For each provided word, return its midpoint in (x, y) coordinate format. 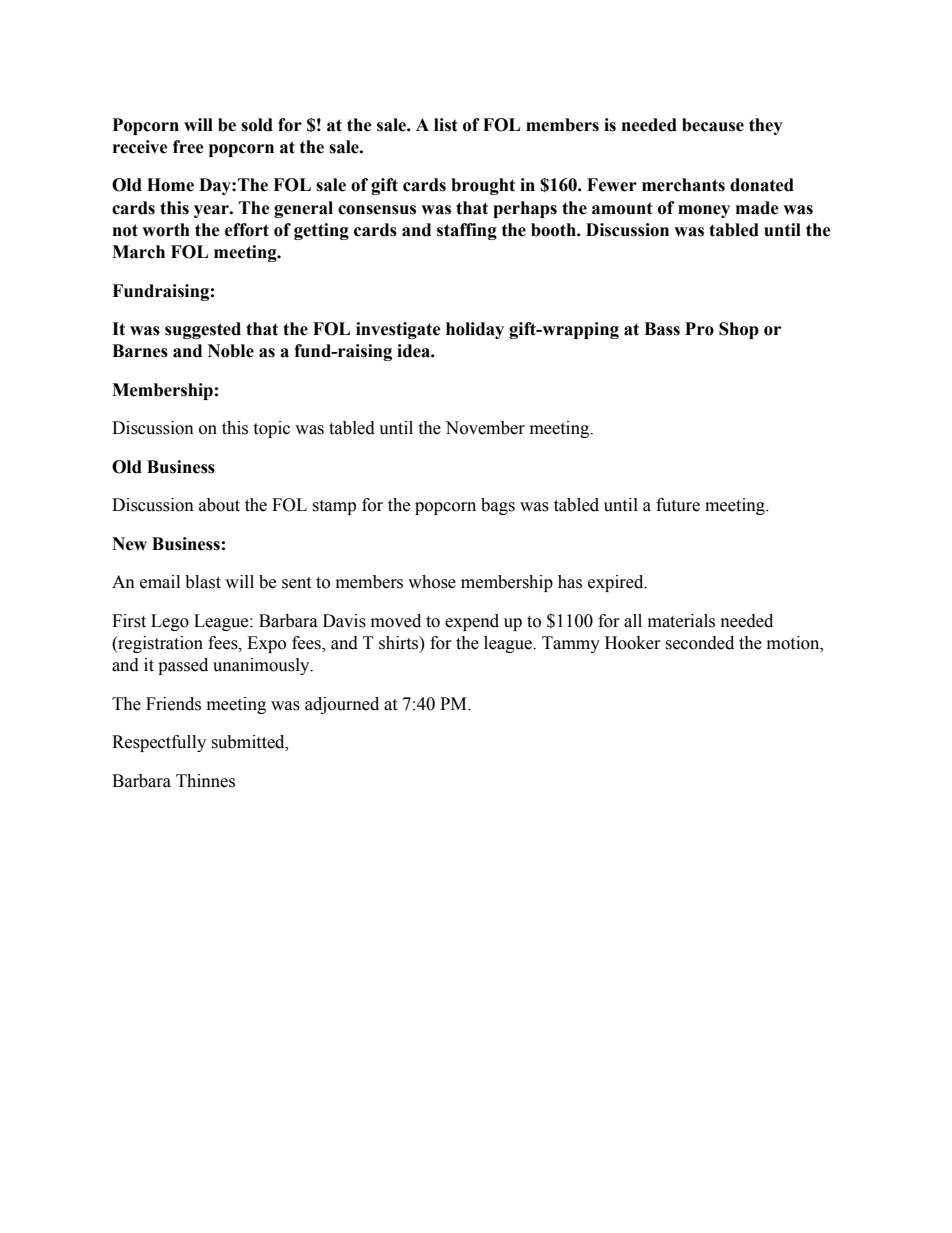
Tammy (571, 644)
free (188, 147)
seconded (699, 643)
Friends (173, 704)
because (713, 125)
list (446, 125)
